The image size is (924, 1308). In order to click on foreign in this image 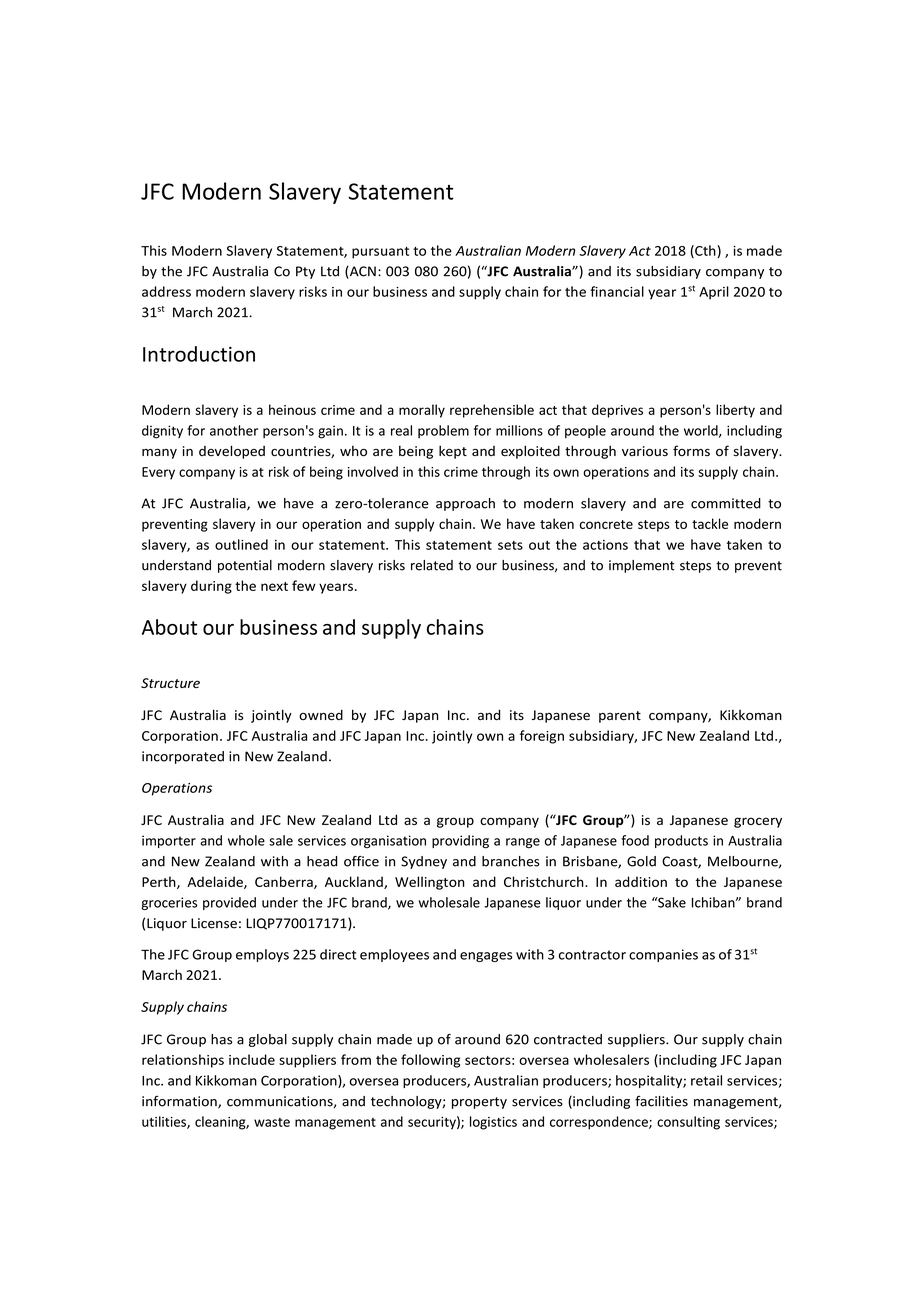, I will do `click(542, 737)`.
